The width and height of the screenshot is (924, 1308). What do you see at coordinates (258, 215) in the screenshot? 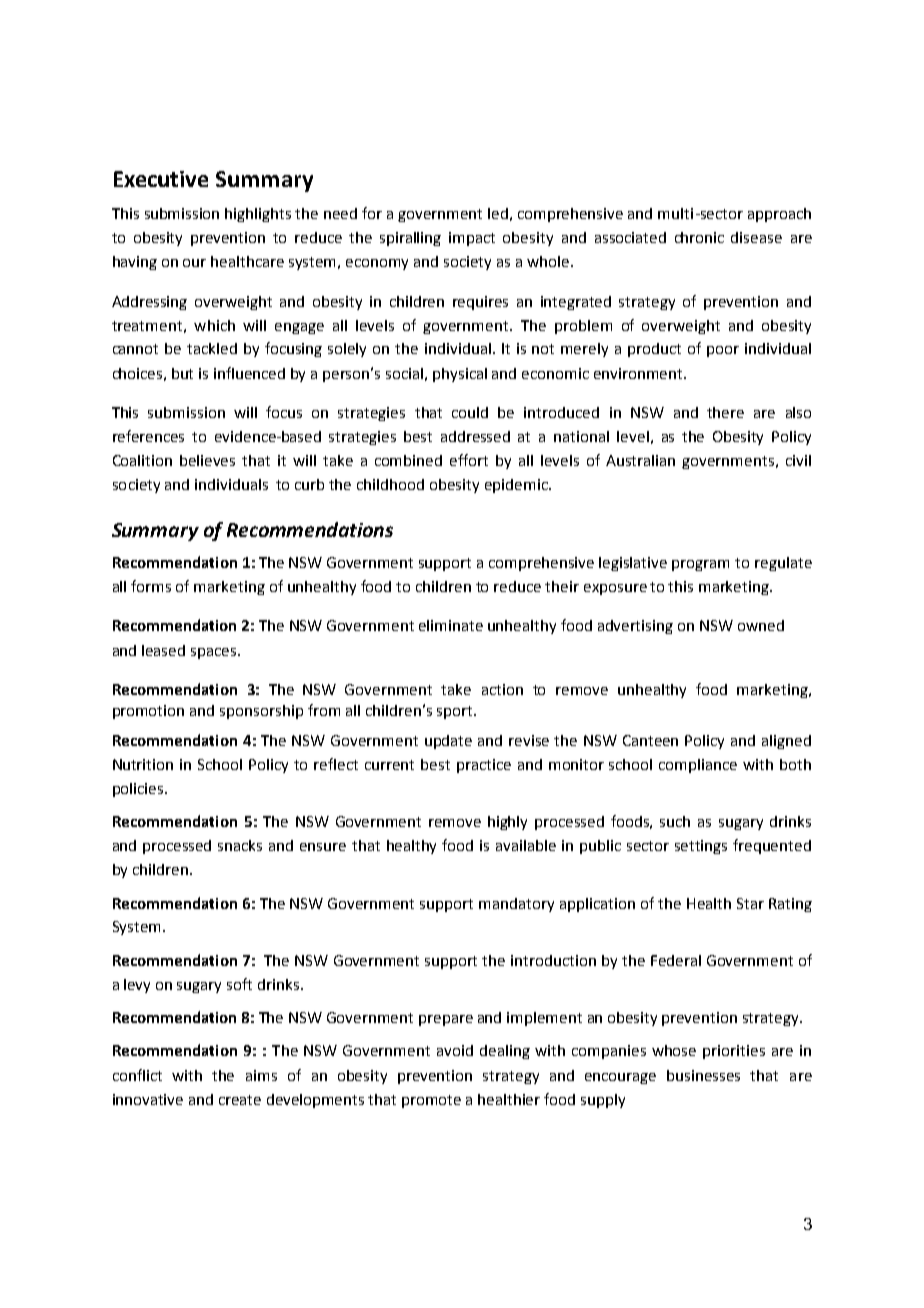
I see `highlights` at bounding box center [258, 215].
